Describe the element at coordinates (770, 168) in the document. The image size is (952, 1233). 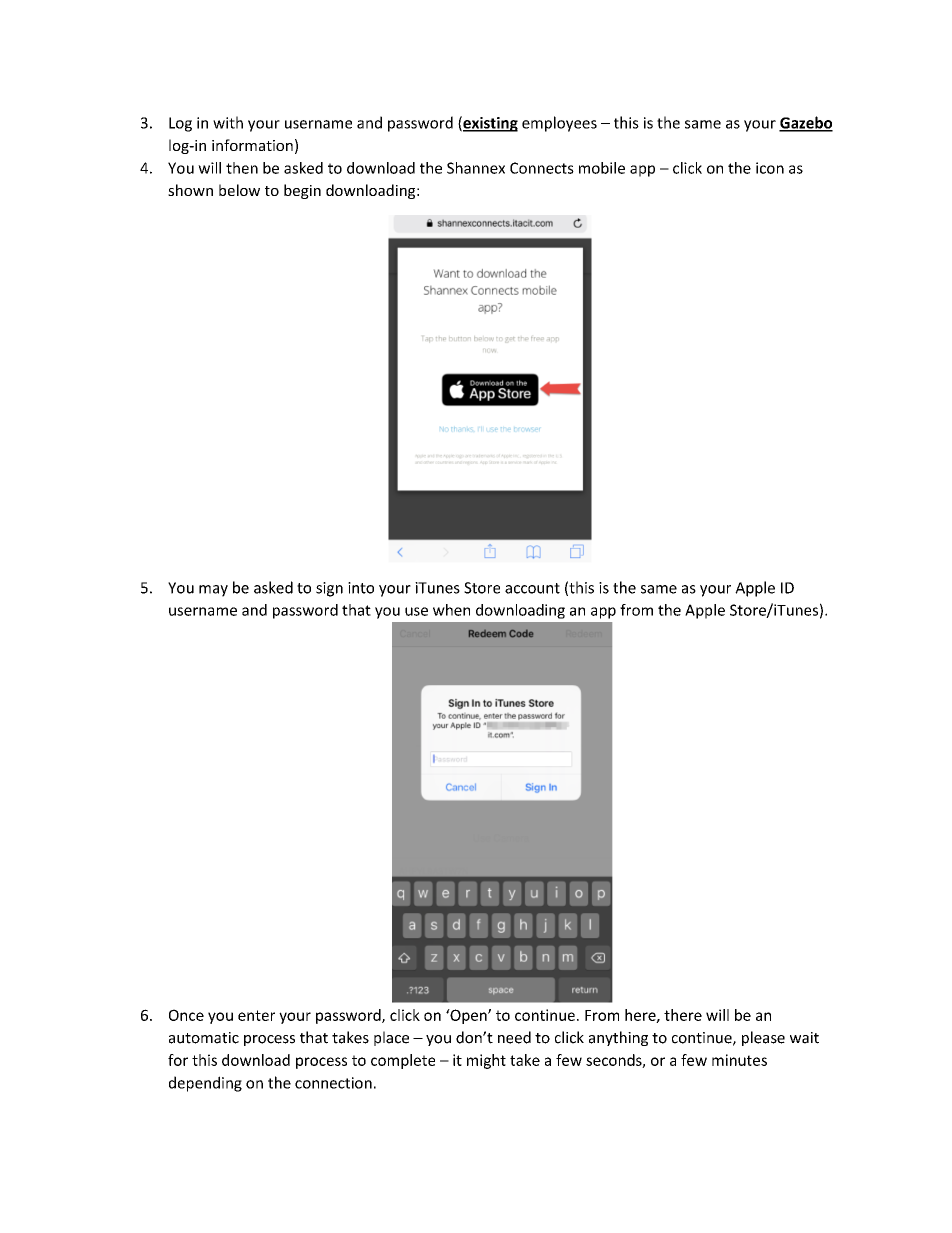
I see `icon` at that location.
